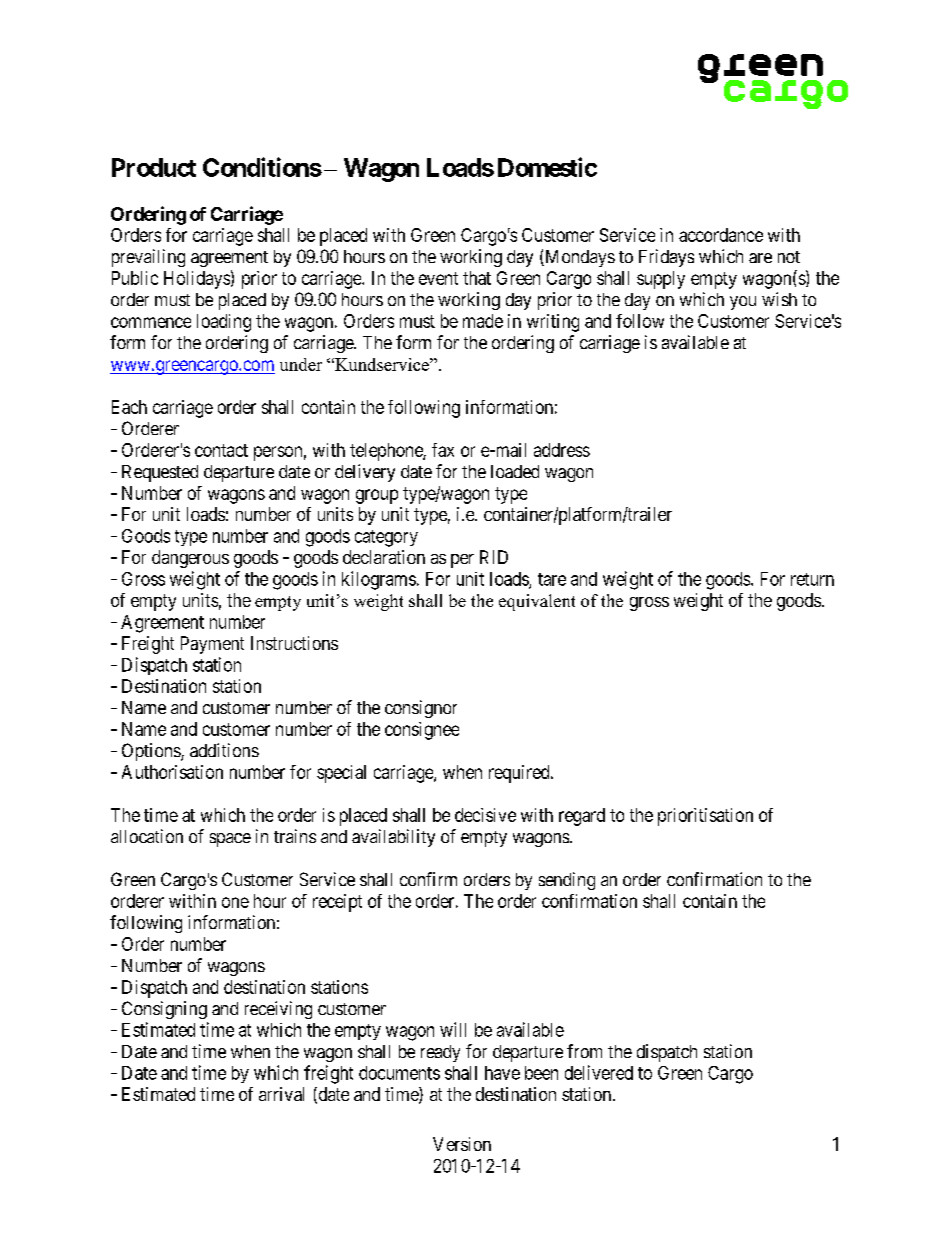 Image resolution: width=952 pixels, height=1233 pixels. I want to click on decisive, so click(485, 815).
